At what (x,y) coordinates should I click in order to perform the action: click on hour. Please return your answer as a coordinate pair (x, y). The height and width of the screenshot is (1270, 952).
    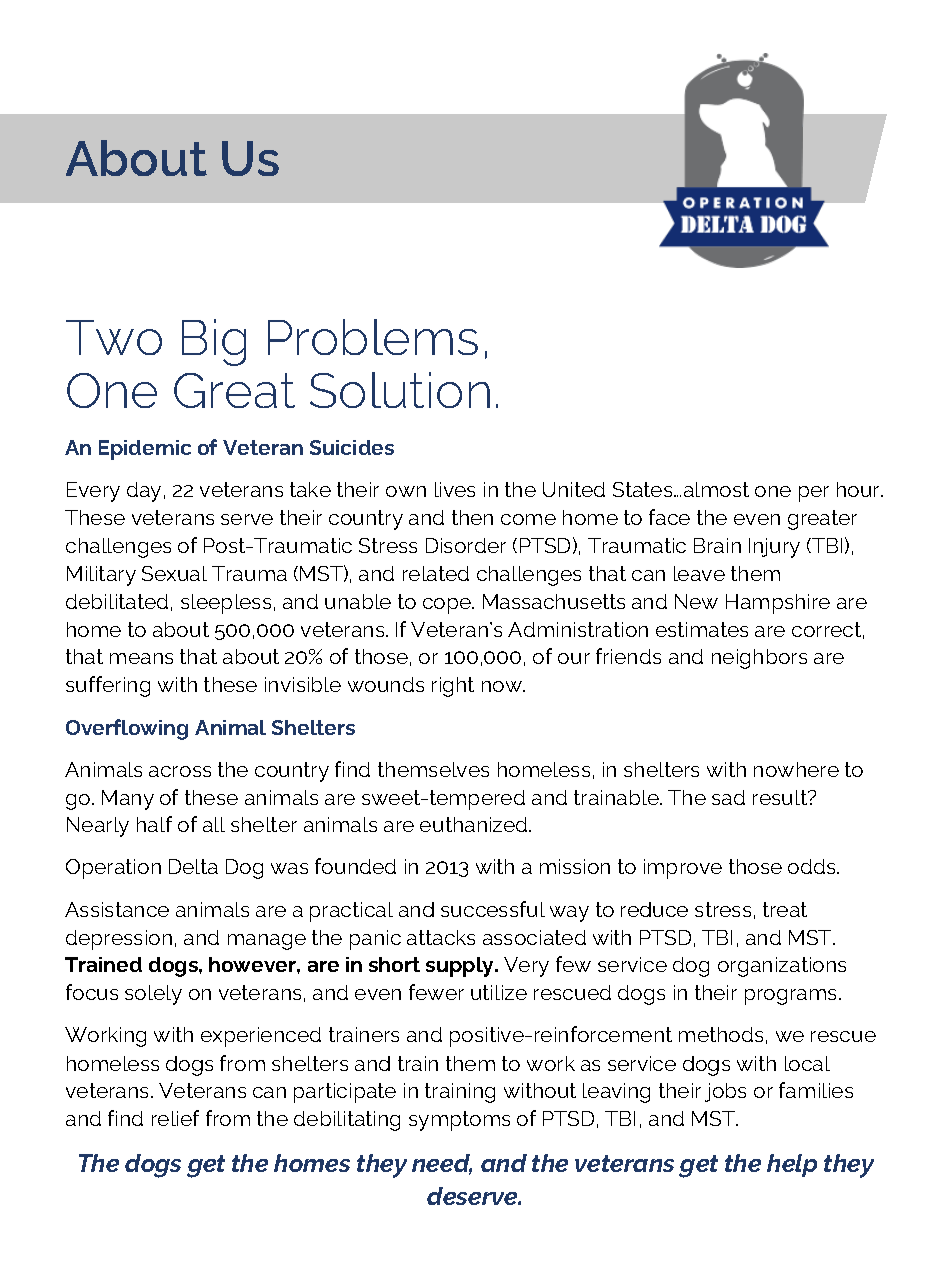
    Looking at the image, I should click on (860, 489).
